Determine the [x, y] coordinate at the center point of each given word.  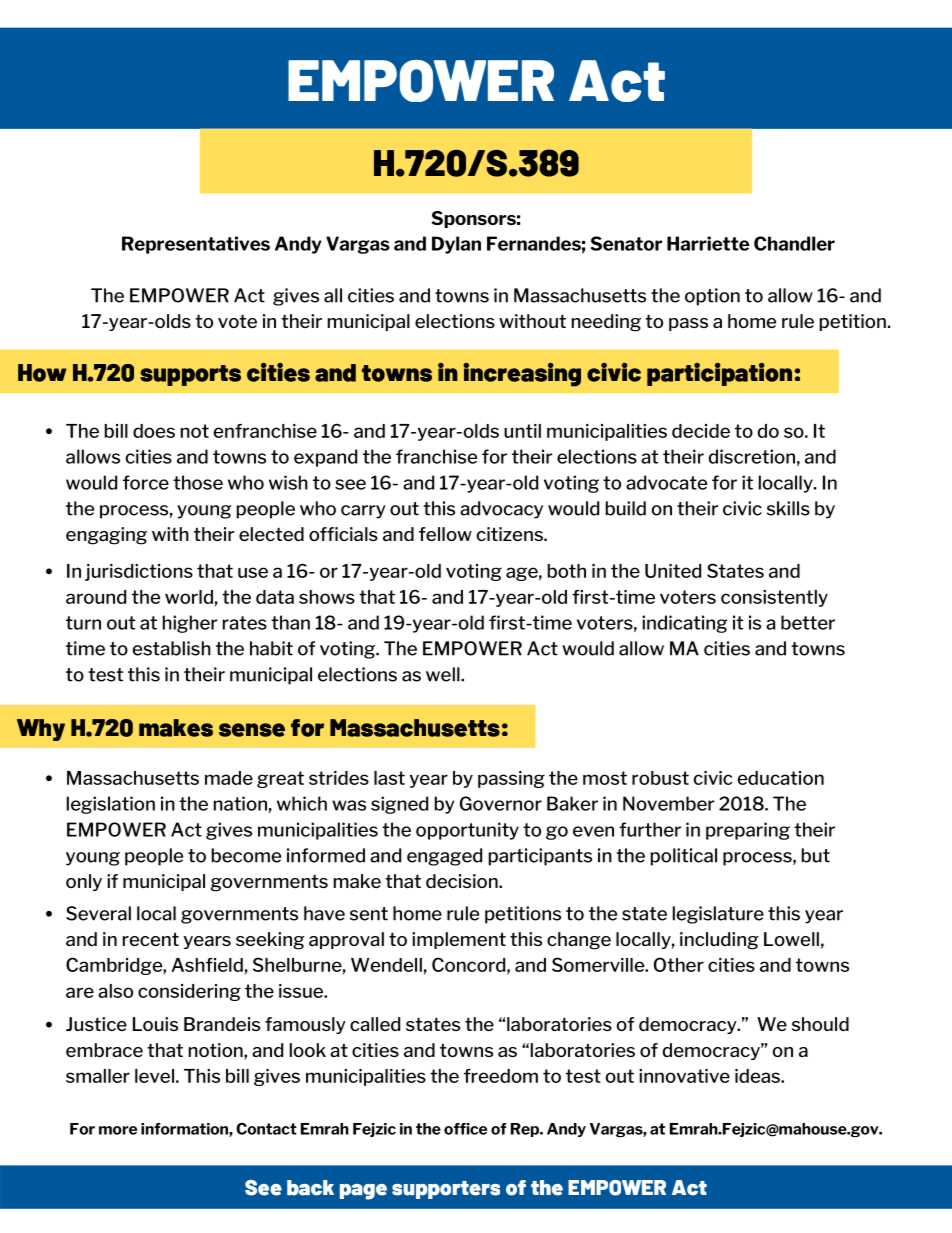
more [118, 1130]
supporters [446, 1190]
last [389, 778]
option [712, 297]
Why [41, 730]
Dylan [456, 245]
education [781, 778]
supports [190, 375]
